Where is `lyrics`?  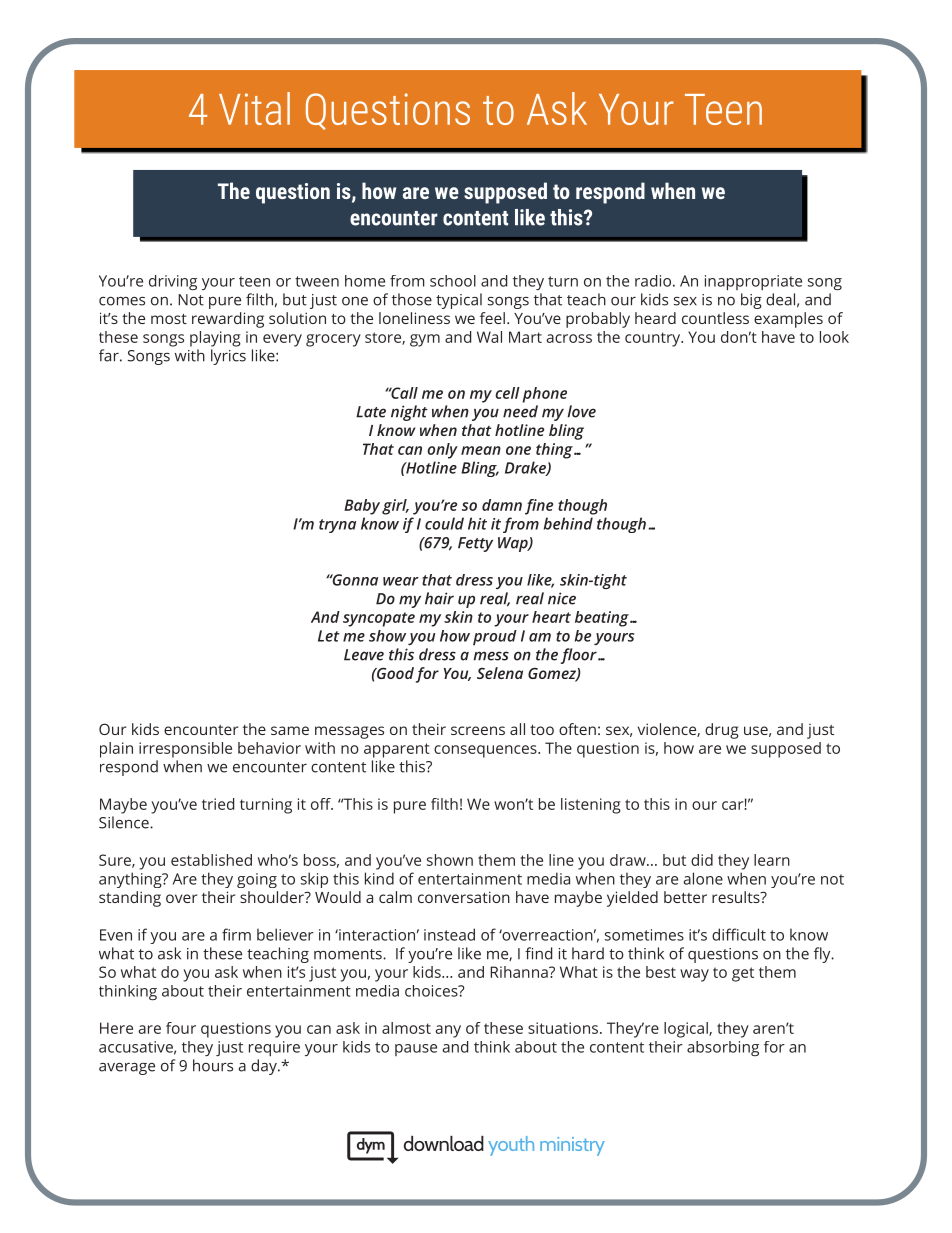 lyrics is located at coordinates (228, 357).
